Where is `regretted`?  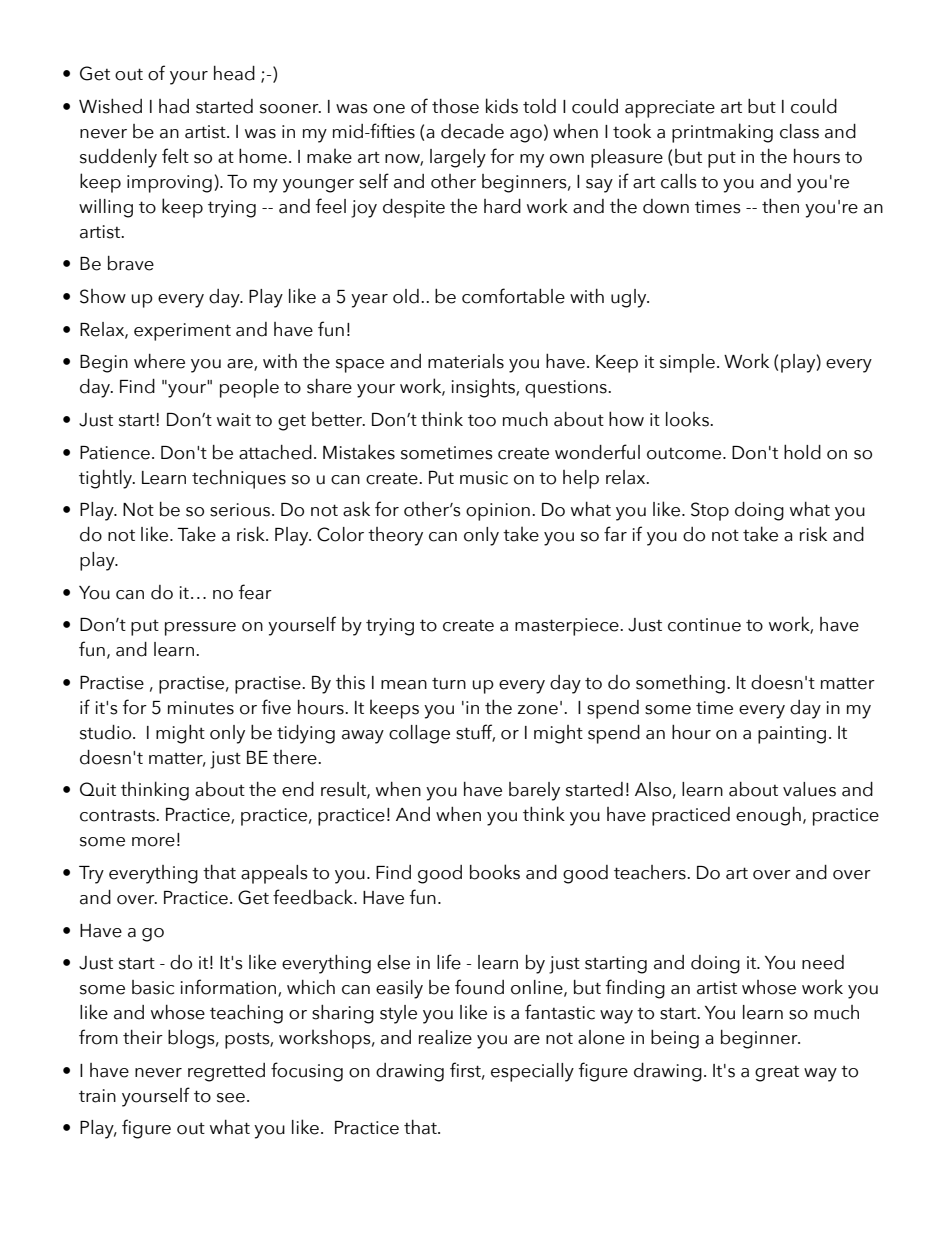 regretted is located at coordinates (226, 1072).
